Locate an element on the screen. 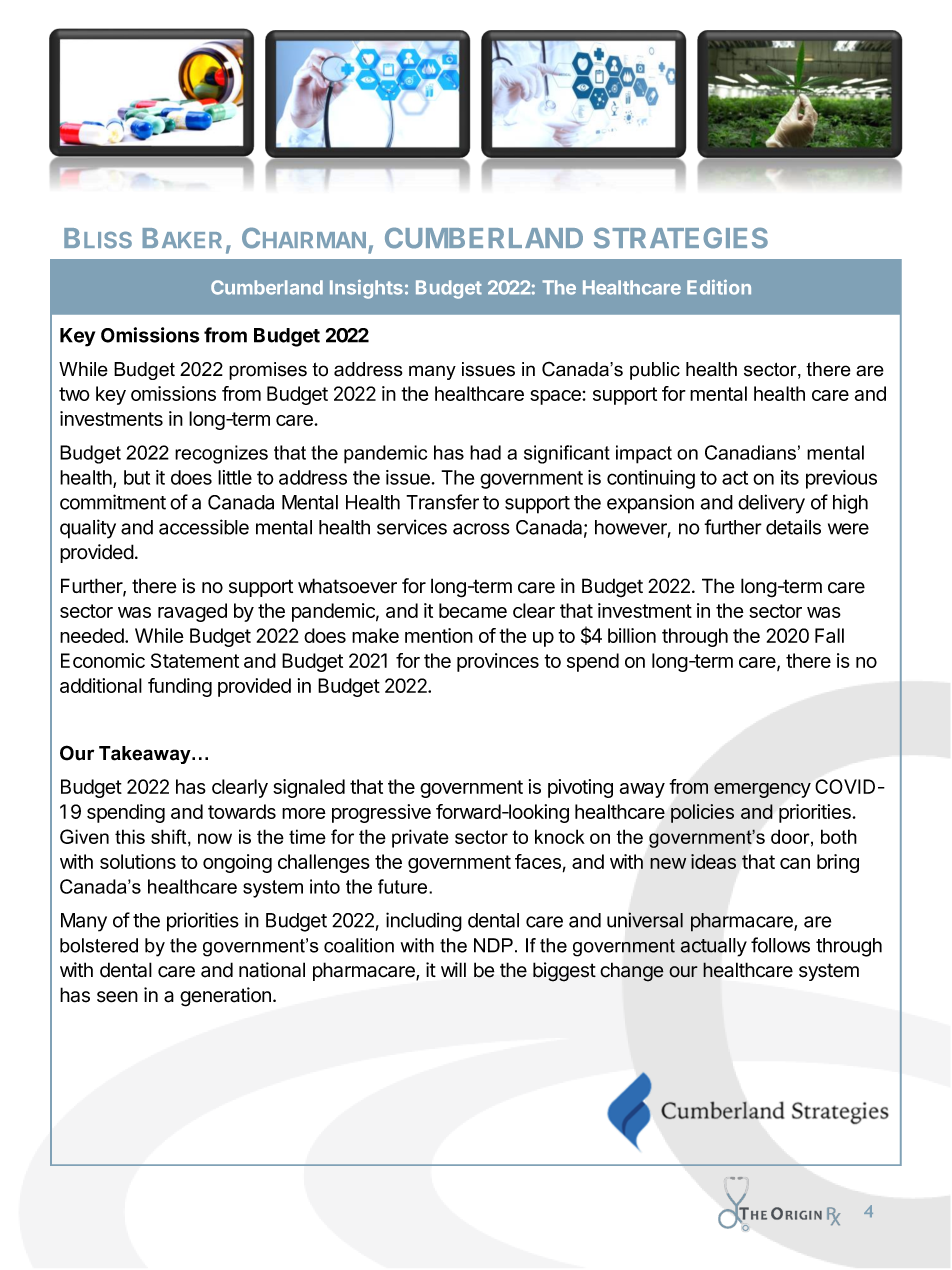 This screenshot has width=952, height=1270. became is located at coordinates (473, 610).
